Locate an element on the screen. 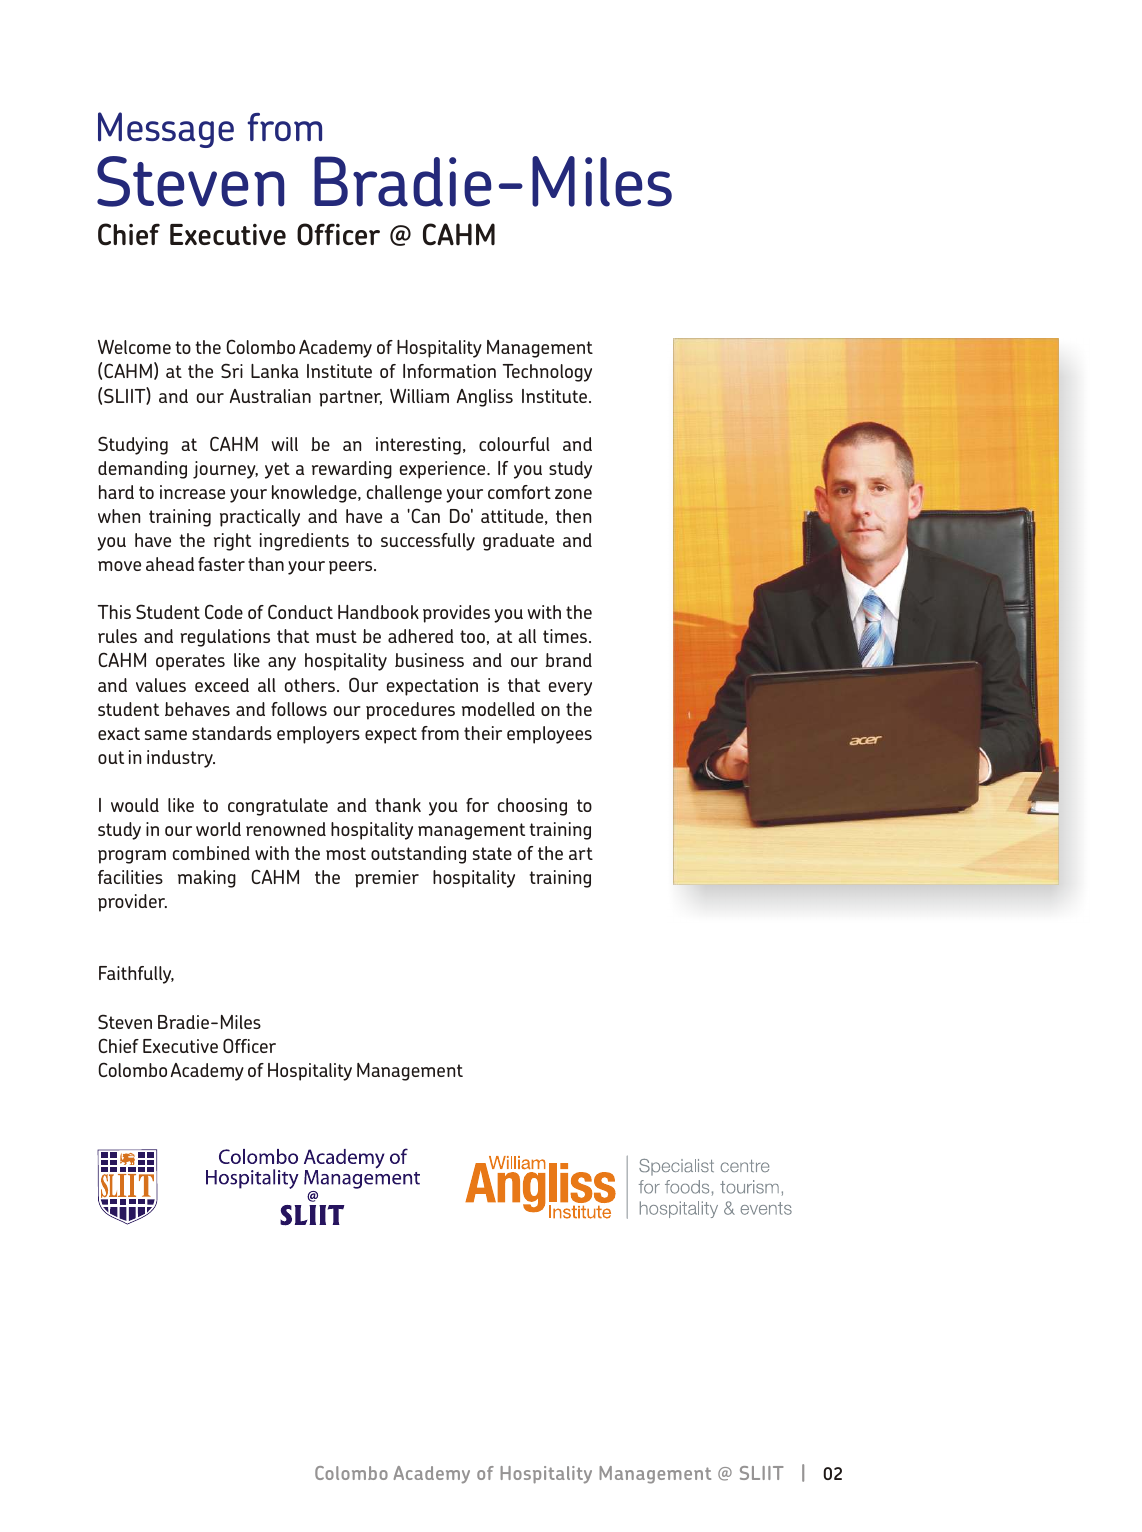 The image size is (1142, 1532). Lanka is located at coordinates (275, 371).
